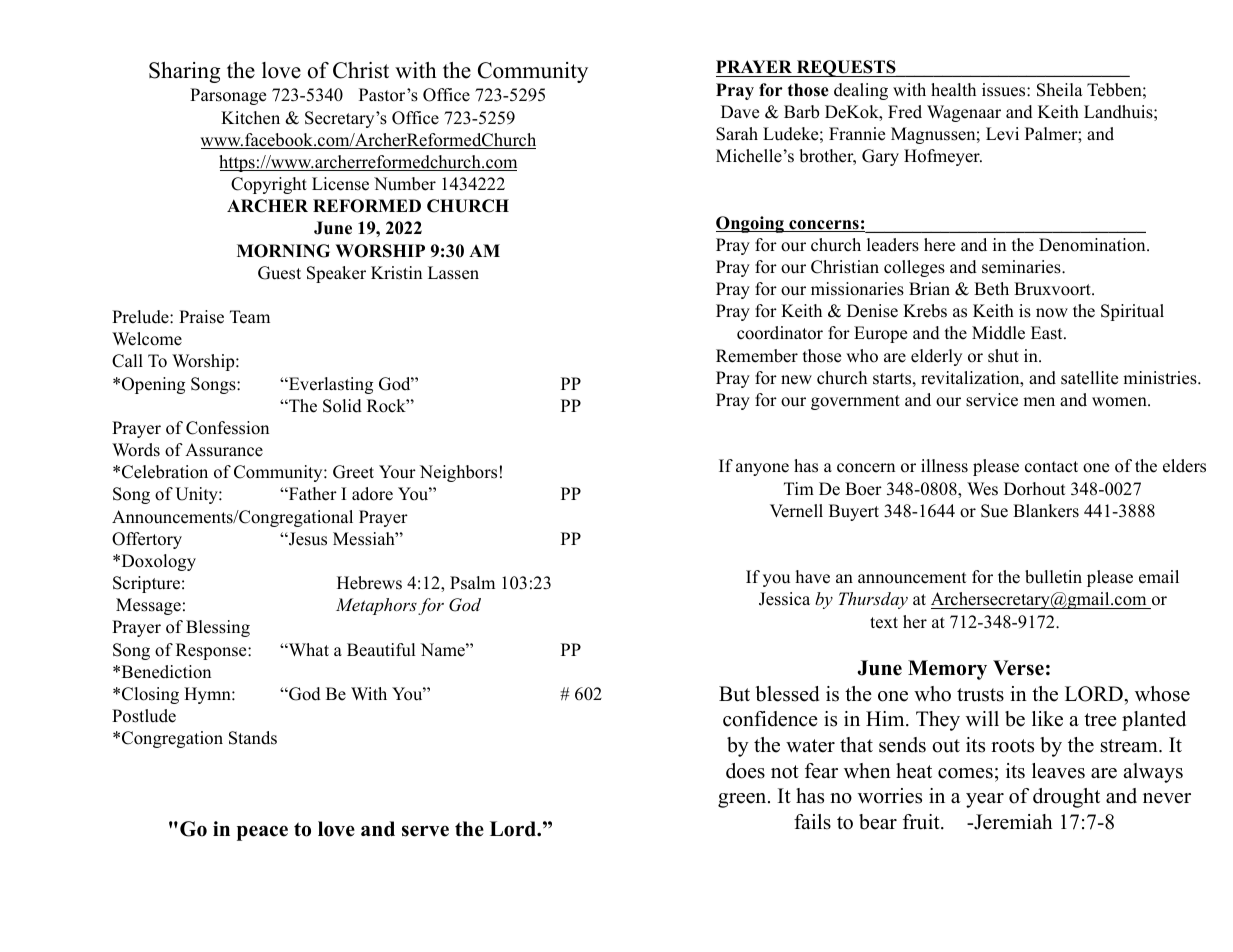  I want to click on Sheila, so click(1060, 90).
